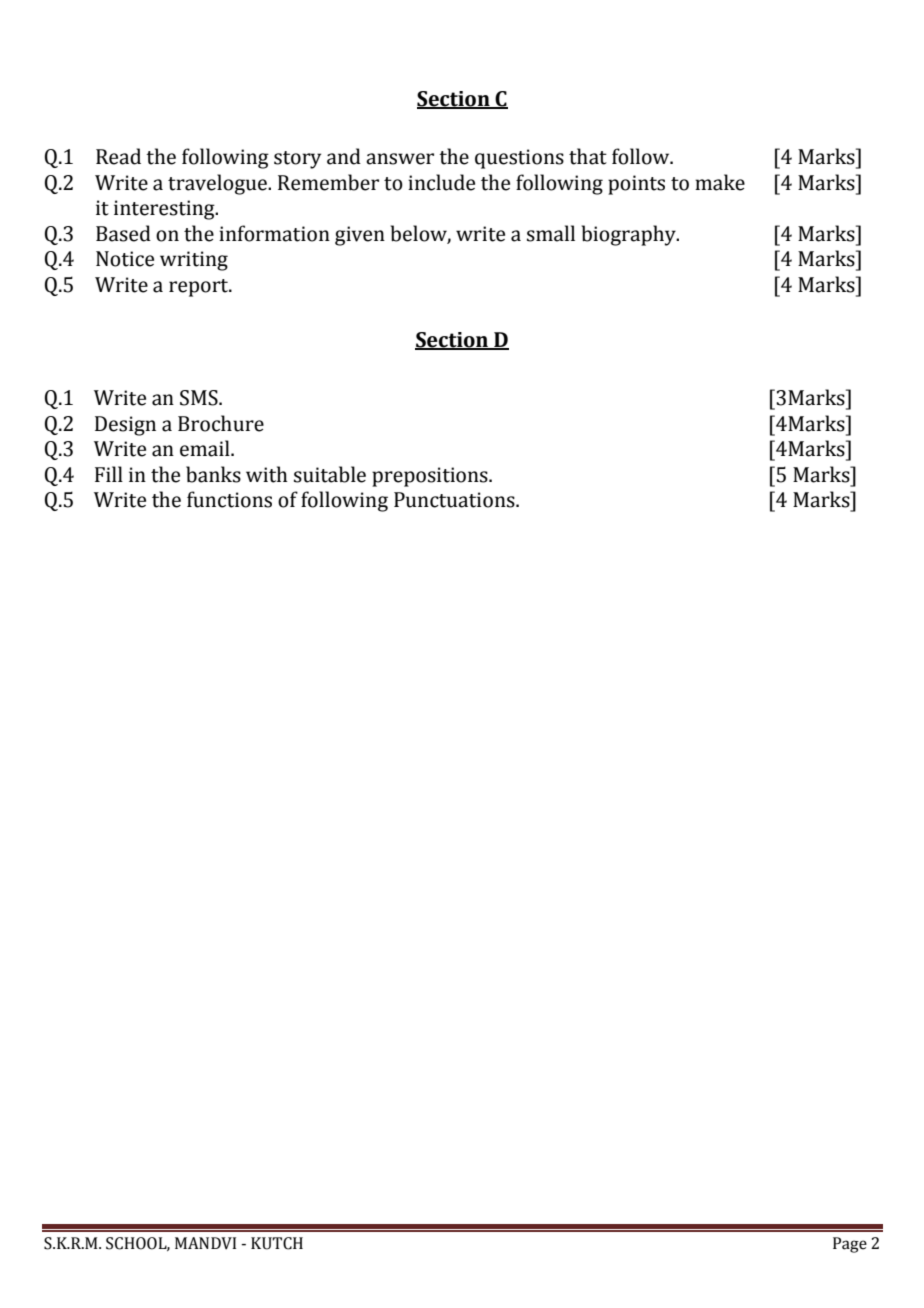 The height and width of the document is (1308, 924). What do you see at coordinates (850, 1245) in the document?
I see `Page` at bounding box center [850, 1245].
